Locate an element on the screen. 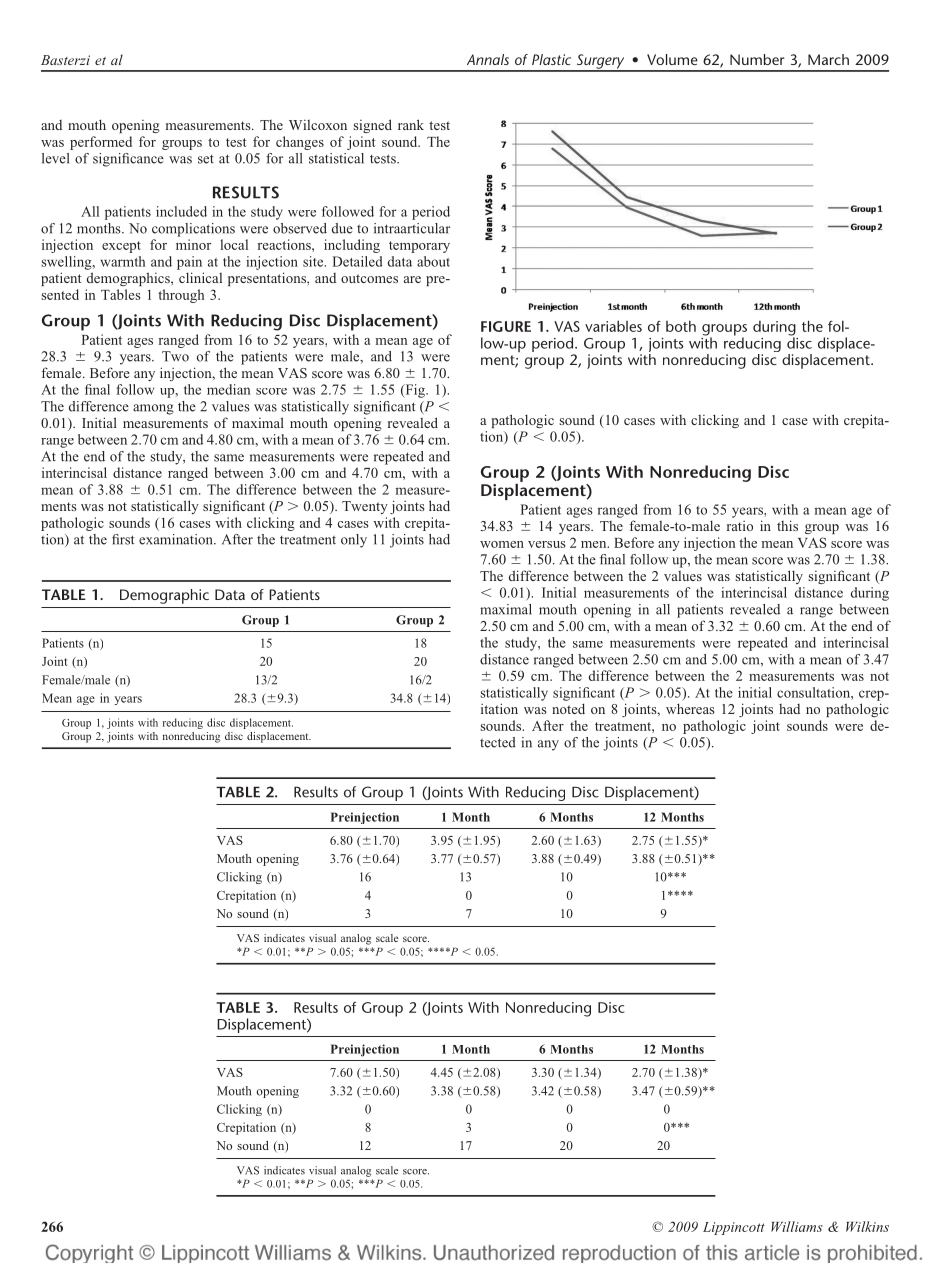  Annals is located at coordinates (488, 59).
